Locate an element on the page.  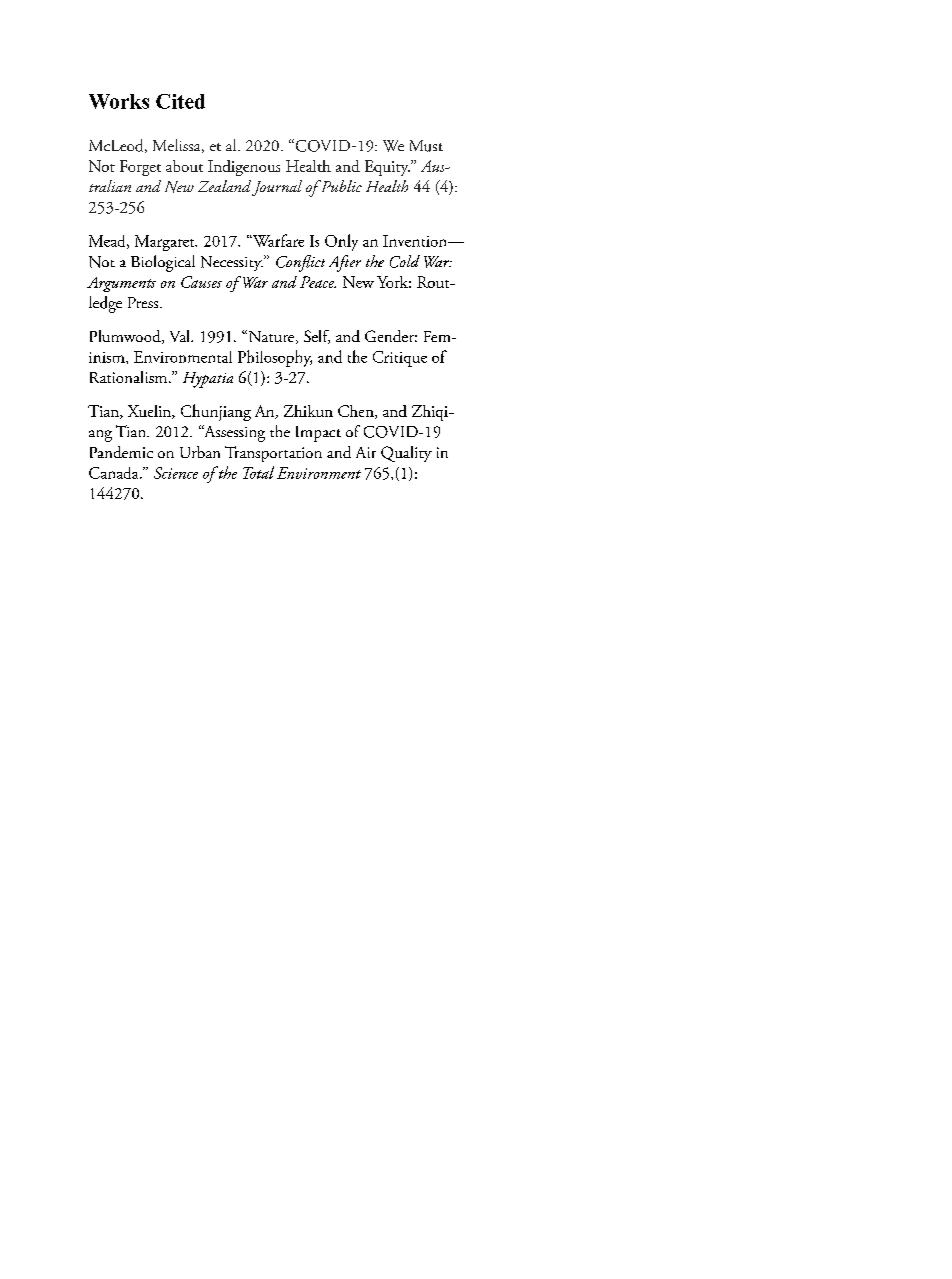
Peace is located at coordinates (318, 282).
